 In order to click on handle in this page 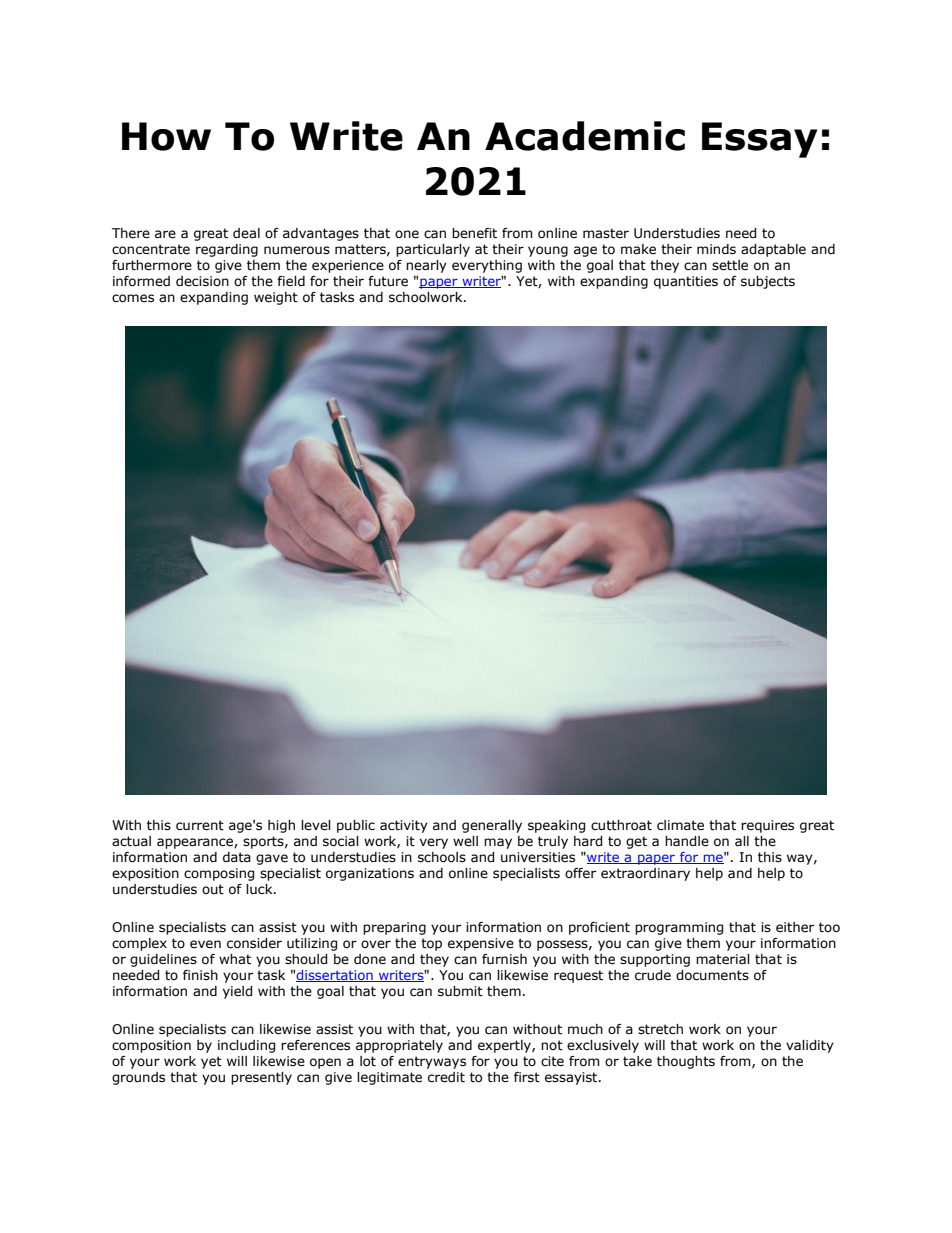, I will do `click(687, 841)`.
